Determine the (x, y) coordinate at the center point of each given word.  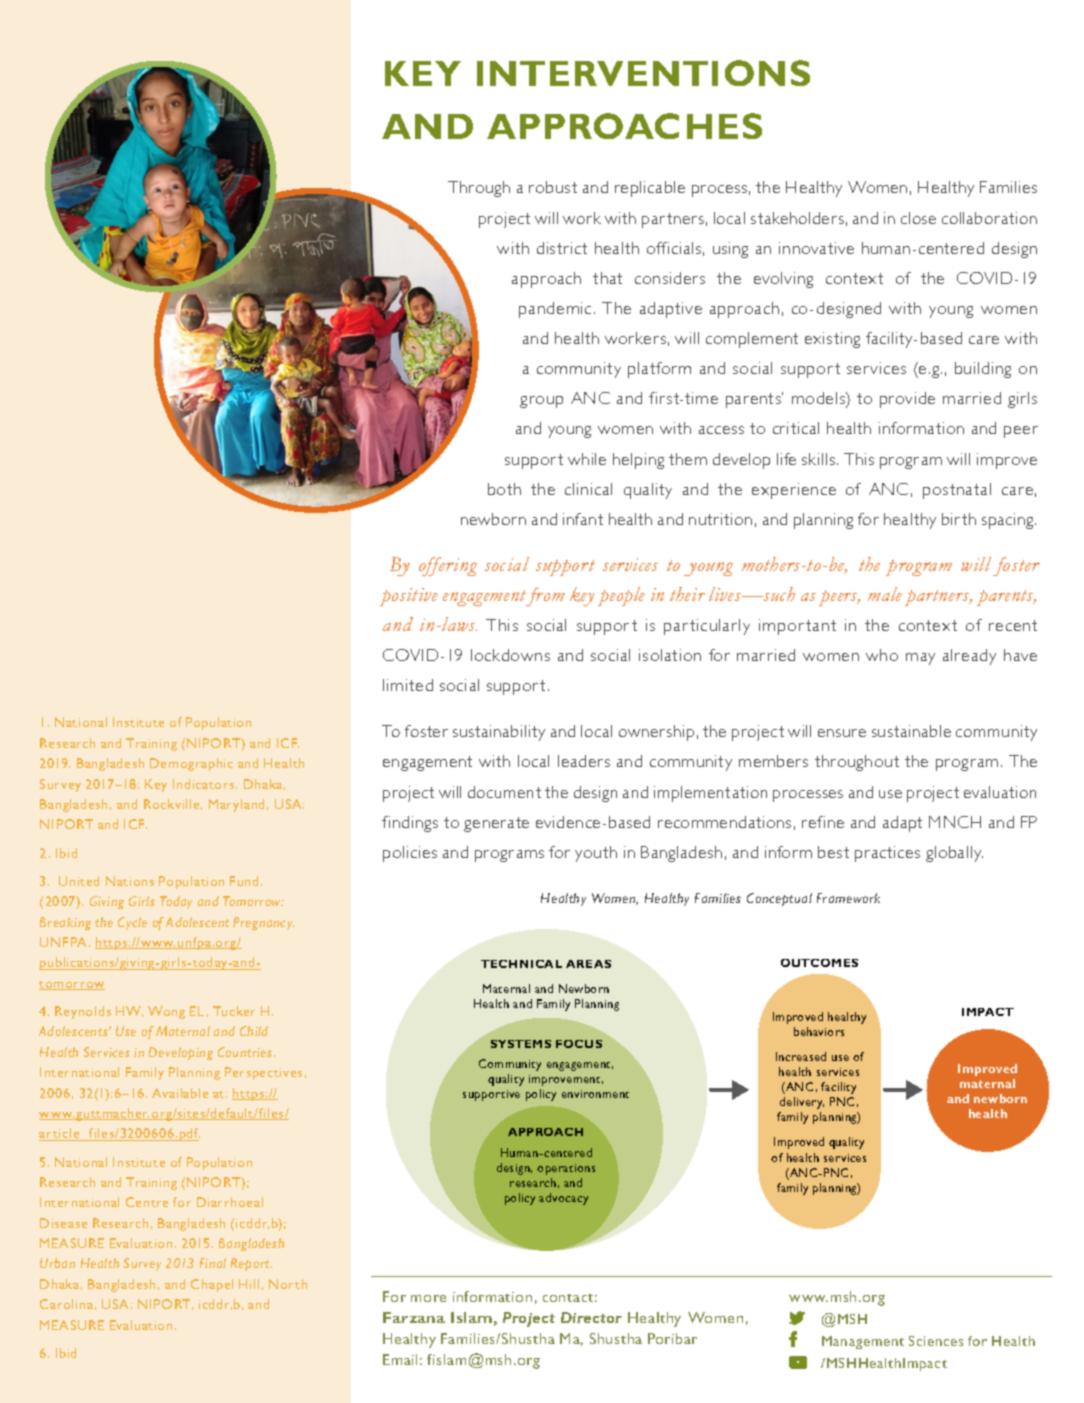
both (504, 489)
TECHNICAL (521, 964)
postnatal (957, 491)
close (918, 218)
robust (553, 187)
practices (887, 854)
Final (213, 1263)
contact (570, 1298)
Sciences (936, 1341)
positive (409, 597)
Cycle (132, 923)
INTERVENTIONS (643, 73)
